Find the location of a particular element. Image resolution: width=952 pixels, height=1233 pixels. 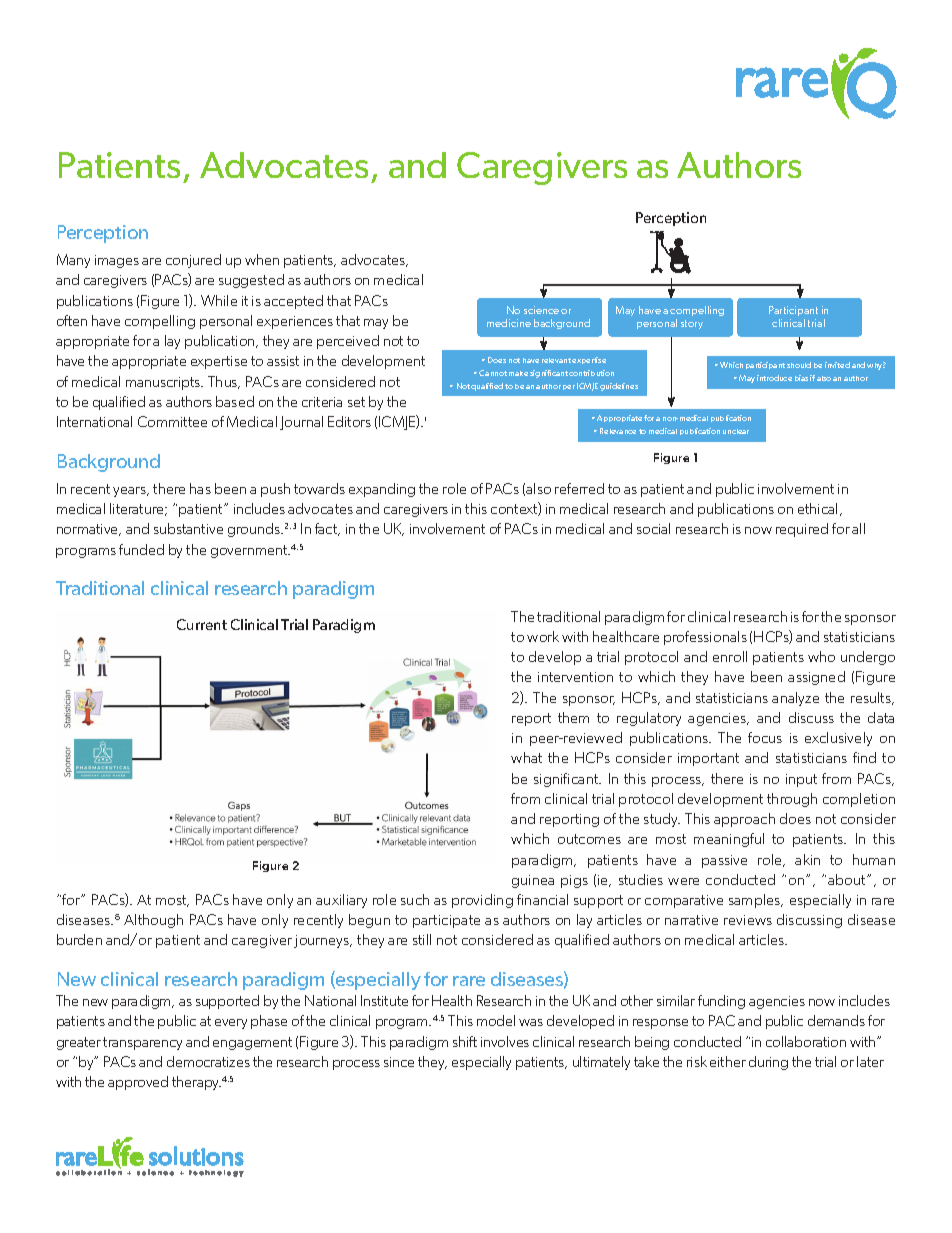

shift is located at coordinates (465, 1041).
